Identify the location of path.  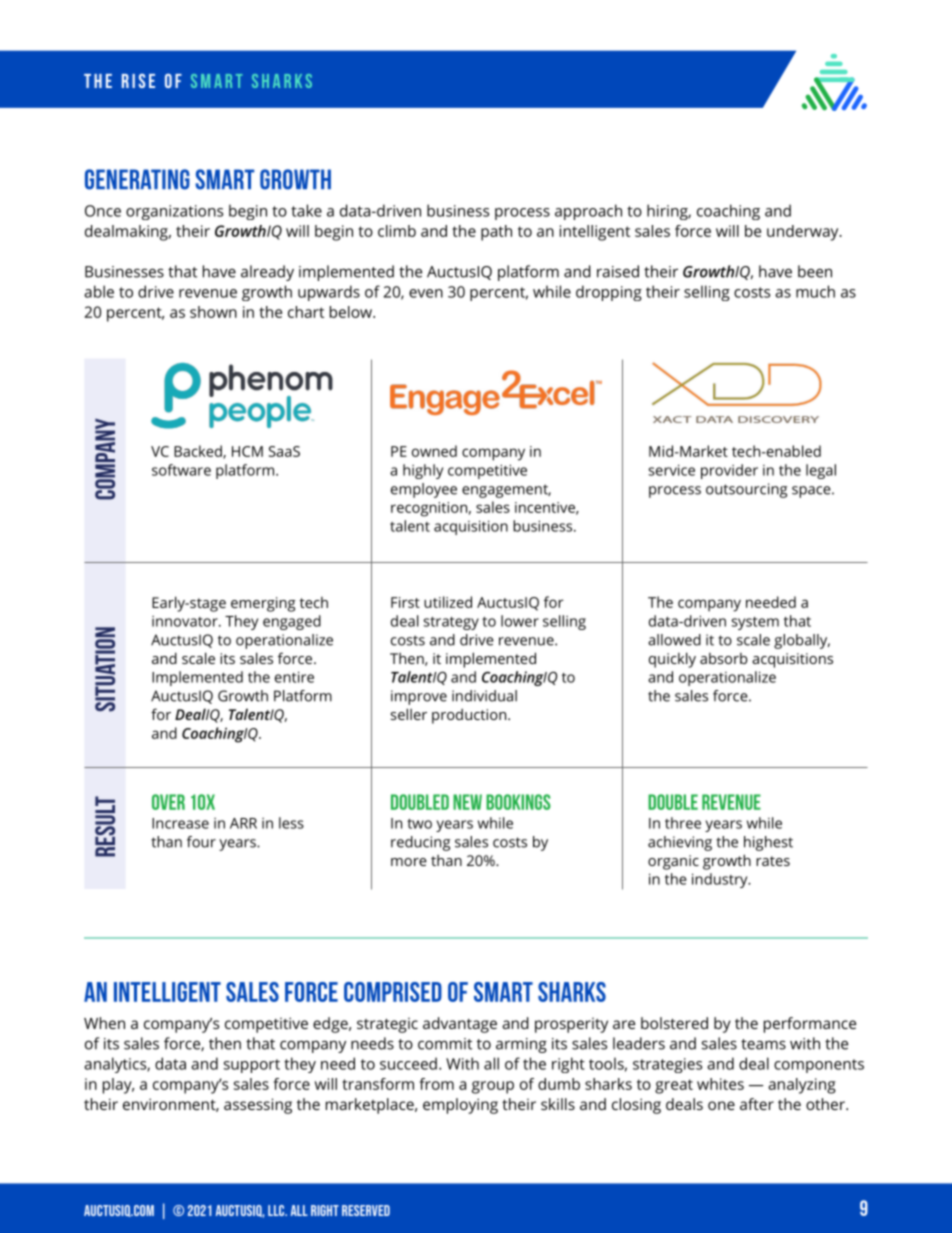
(496, 233).
